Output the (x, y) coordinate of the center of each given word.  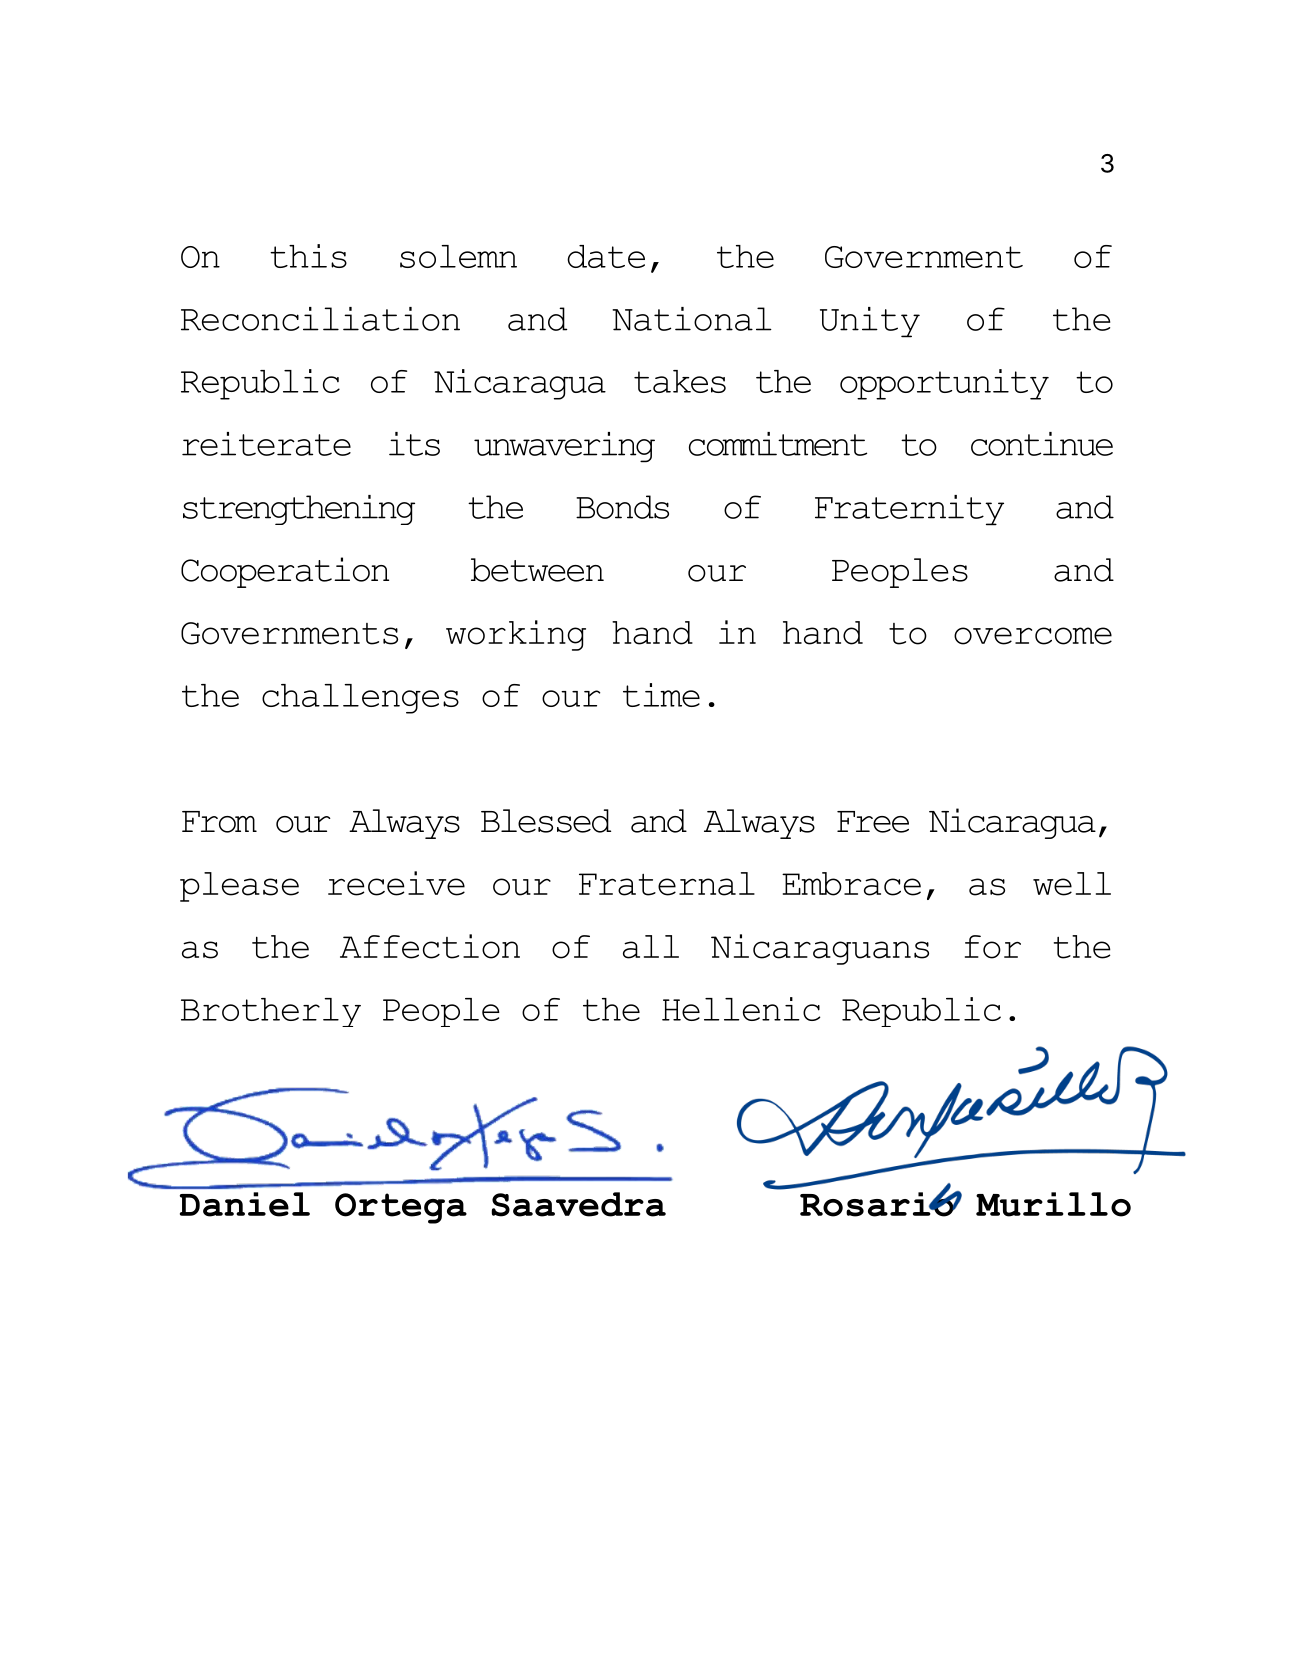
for (993, 947)
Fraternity (909, 510)
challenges (360, 699)
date (606, 256)
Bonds (622, 507)
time (661, 695)
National (692, 319)
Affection (430, 946)
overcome (1033, 636)
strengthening (299, 510)
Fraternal (667, 884)
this (308, 256)
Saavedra (578, 1204)
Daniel (245, 1204)
